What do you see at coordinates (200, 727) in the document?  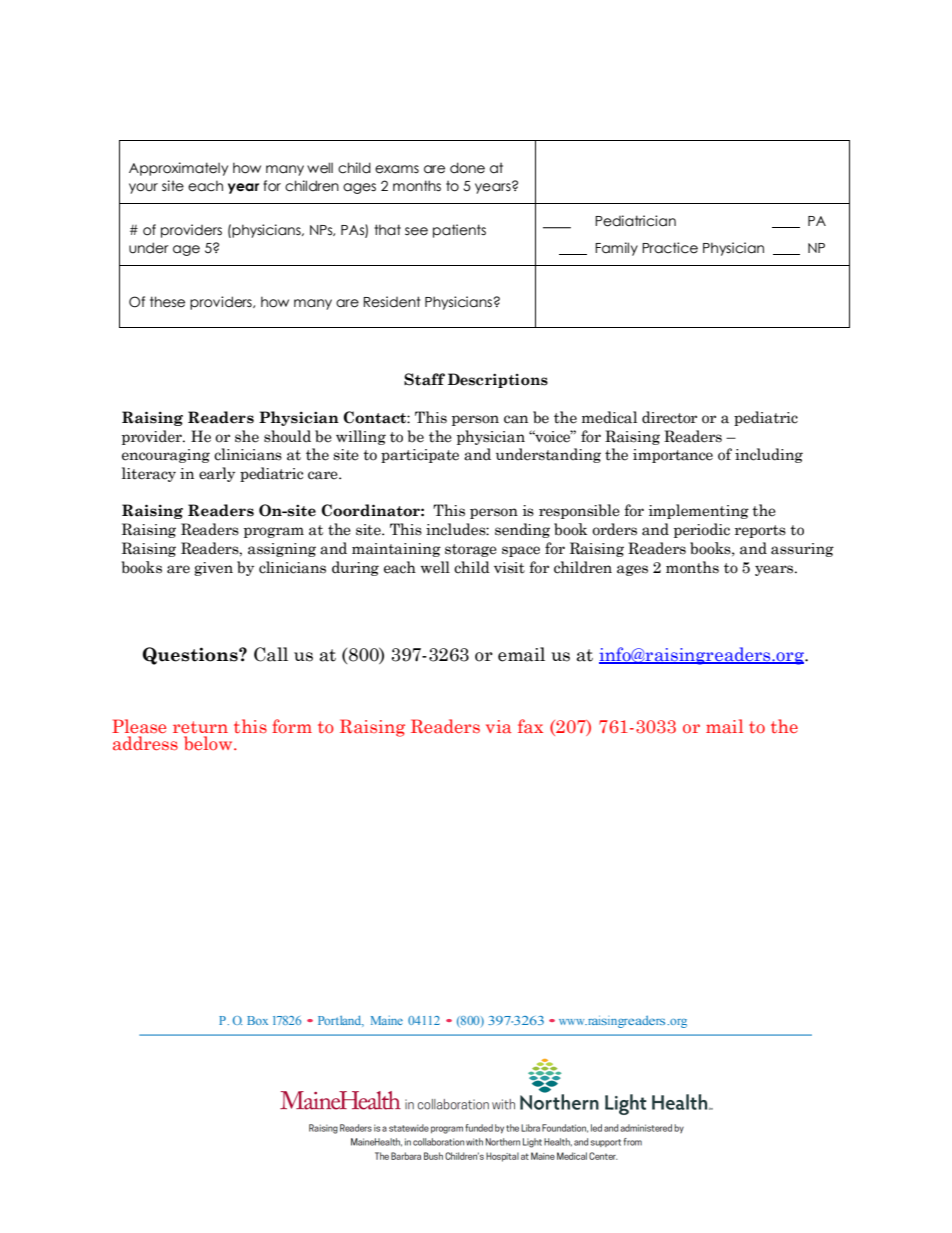 I see `return` at bounding box center [200, 727].
